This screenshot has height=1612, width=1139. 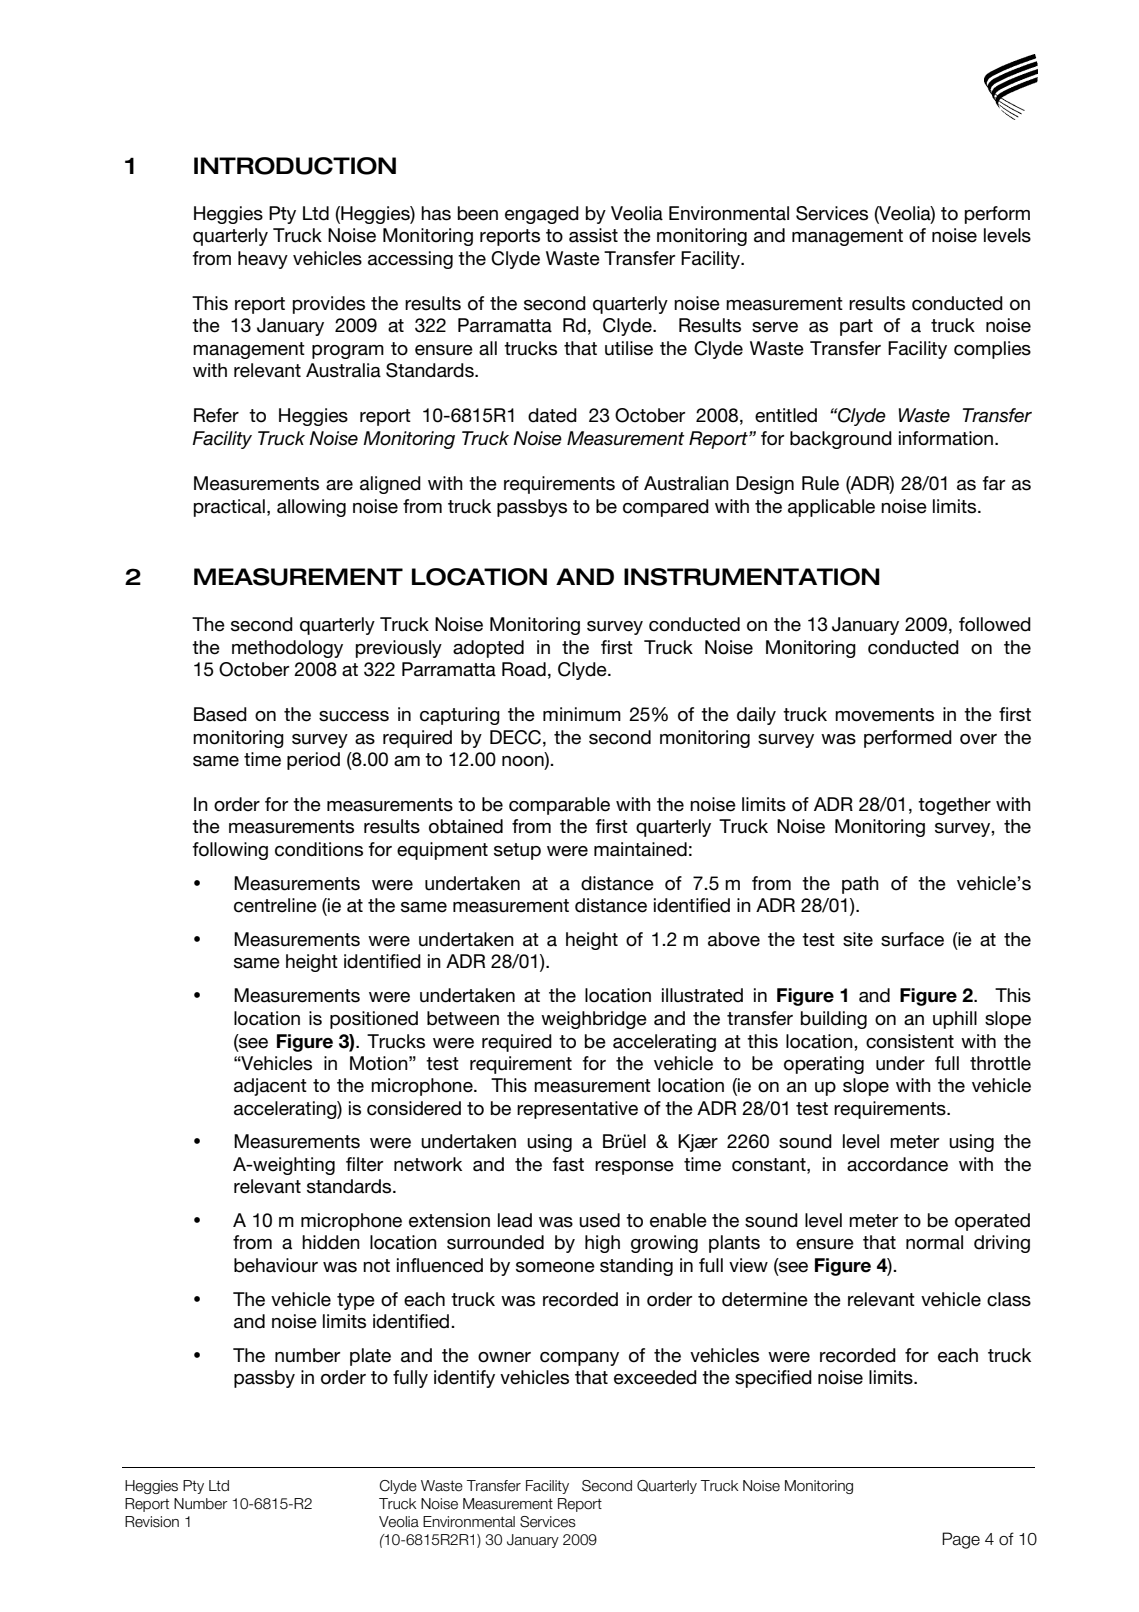 What do you see at coordinates (577, 1110) in the screenshot?
I see `representative` at bounding box center [577, 1110].
